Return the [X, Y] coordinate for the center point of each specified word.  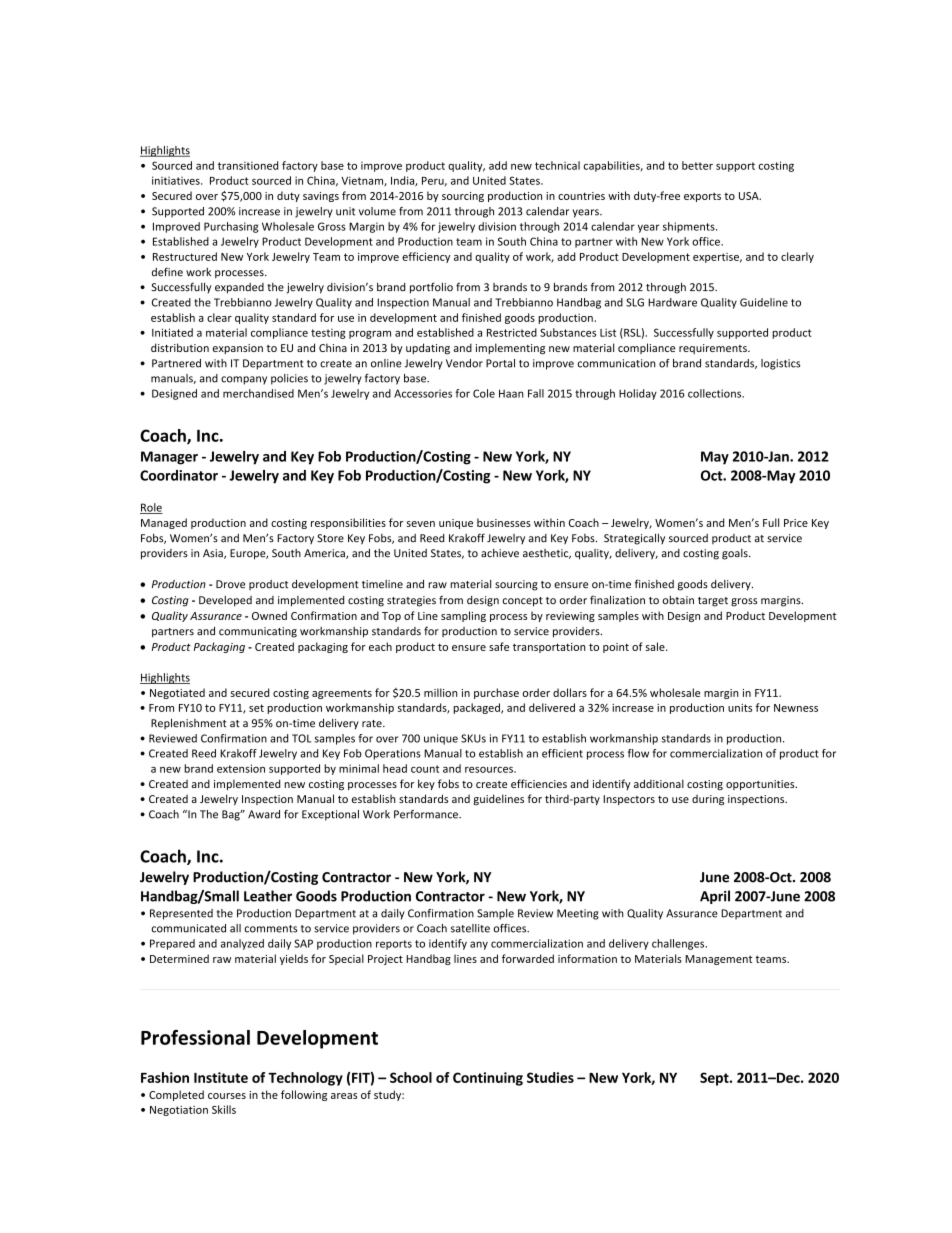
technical [557, 165]
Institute [221, 1077]
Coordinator [179, 475]
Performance [427, 814]
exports [702, 197]
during [708, 800]
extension [241, 768]
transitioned [248, 165]
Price [796, 523]
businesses [504, 522]
